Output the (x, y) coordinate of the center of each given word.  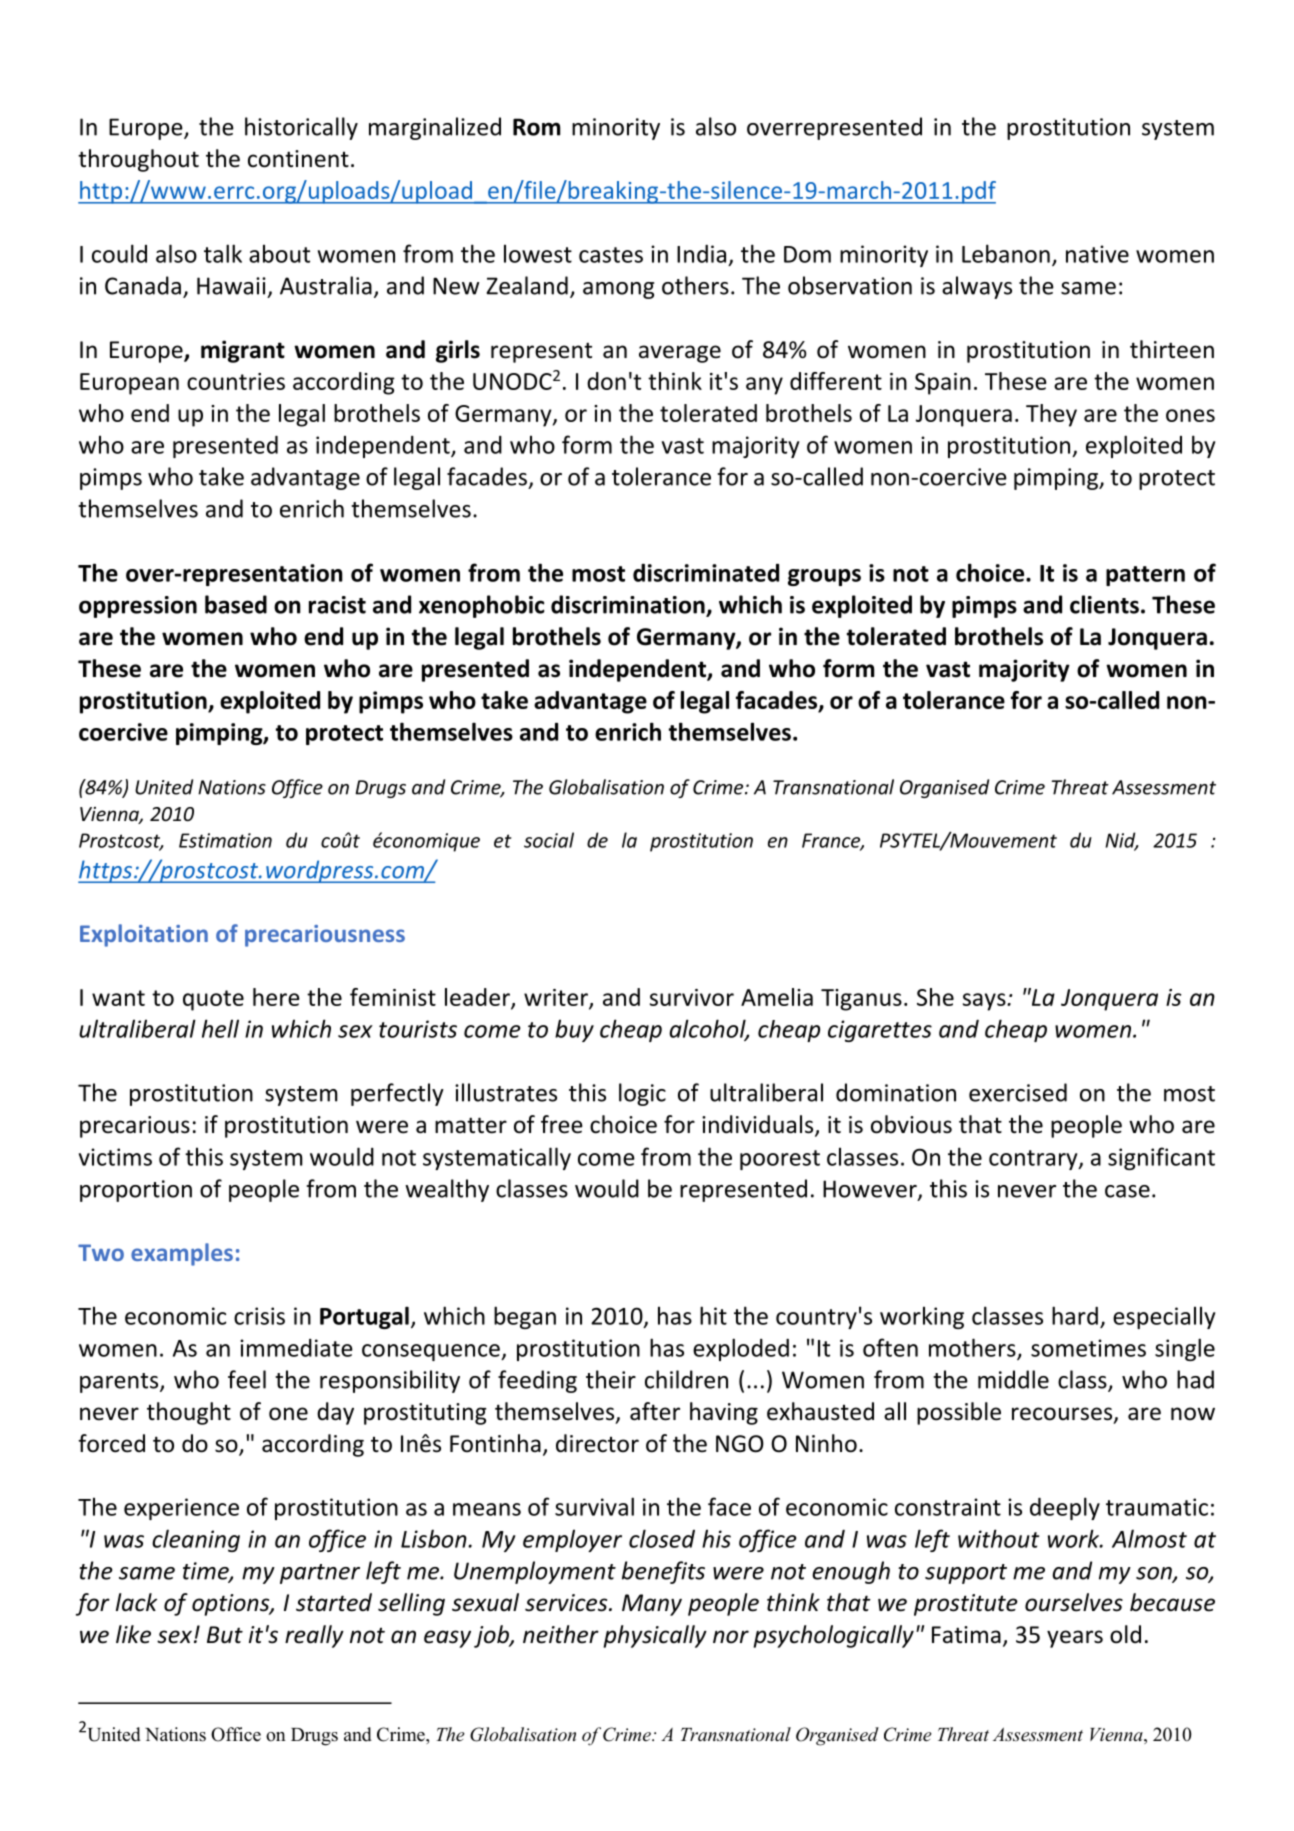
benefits (663, 1572)
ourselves (1074, 1602)
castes (611, 255)
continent (298, 159)
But (225, 1635)
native (1097, 254)
